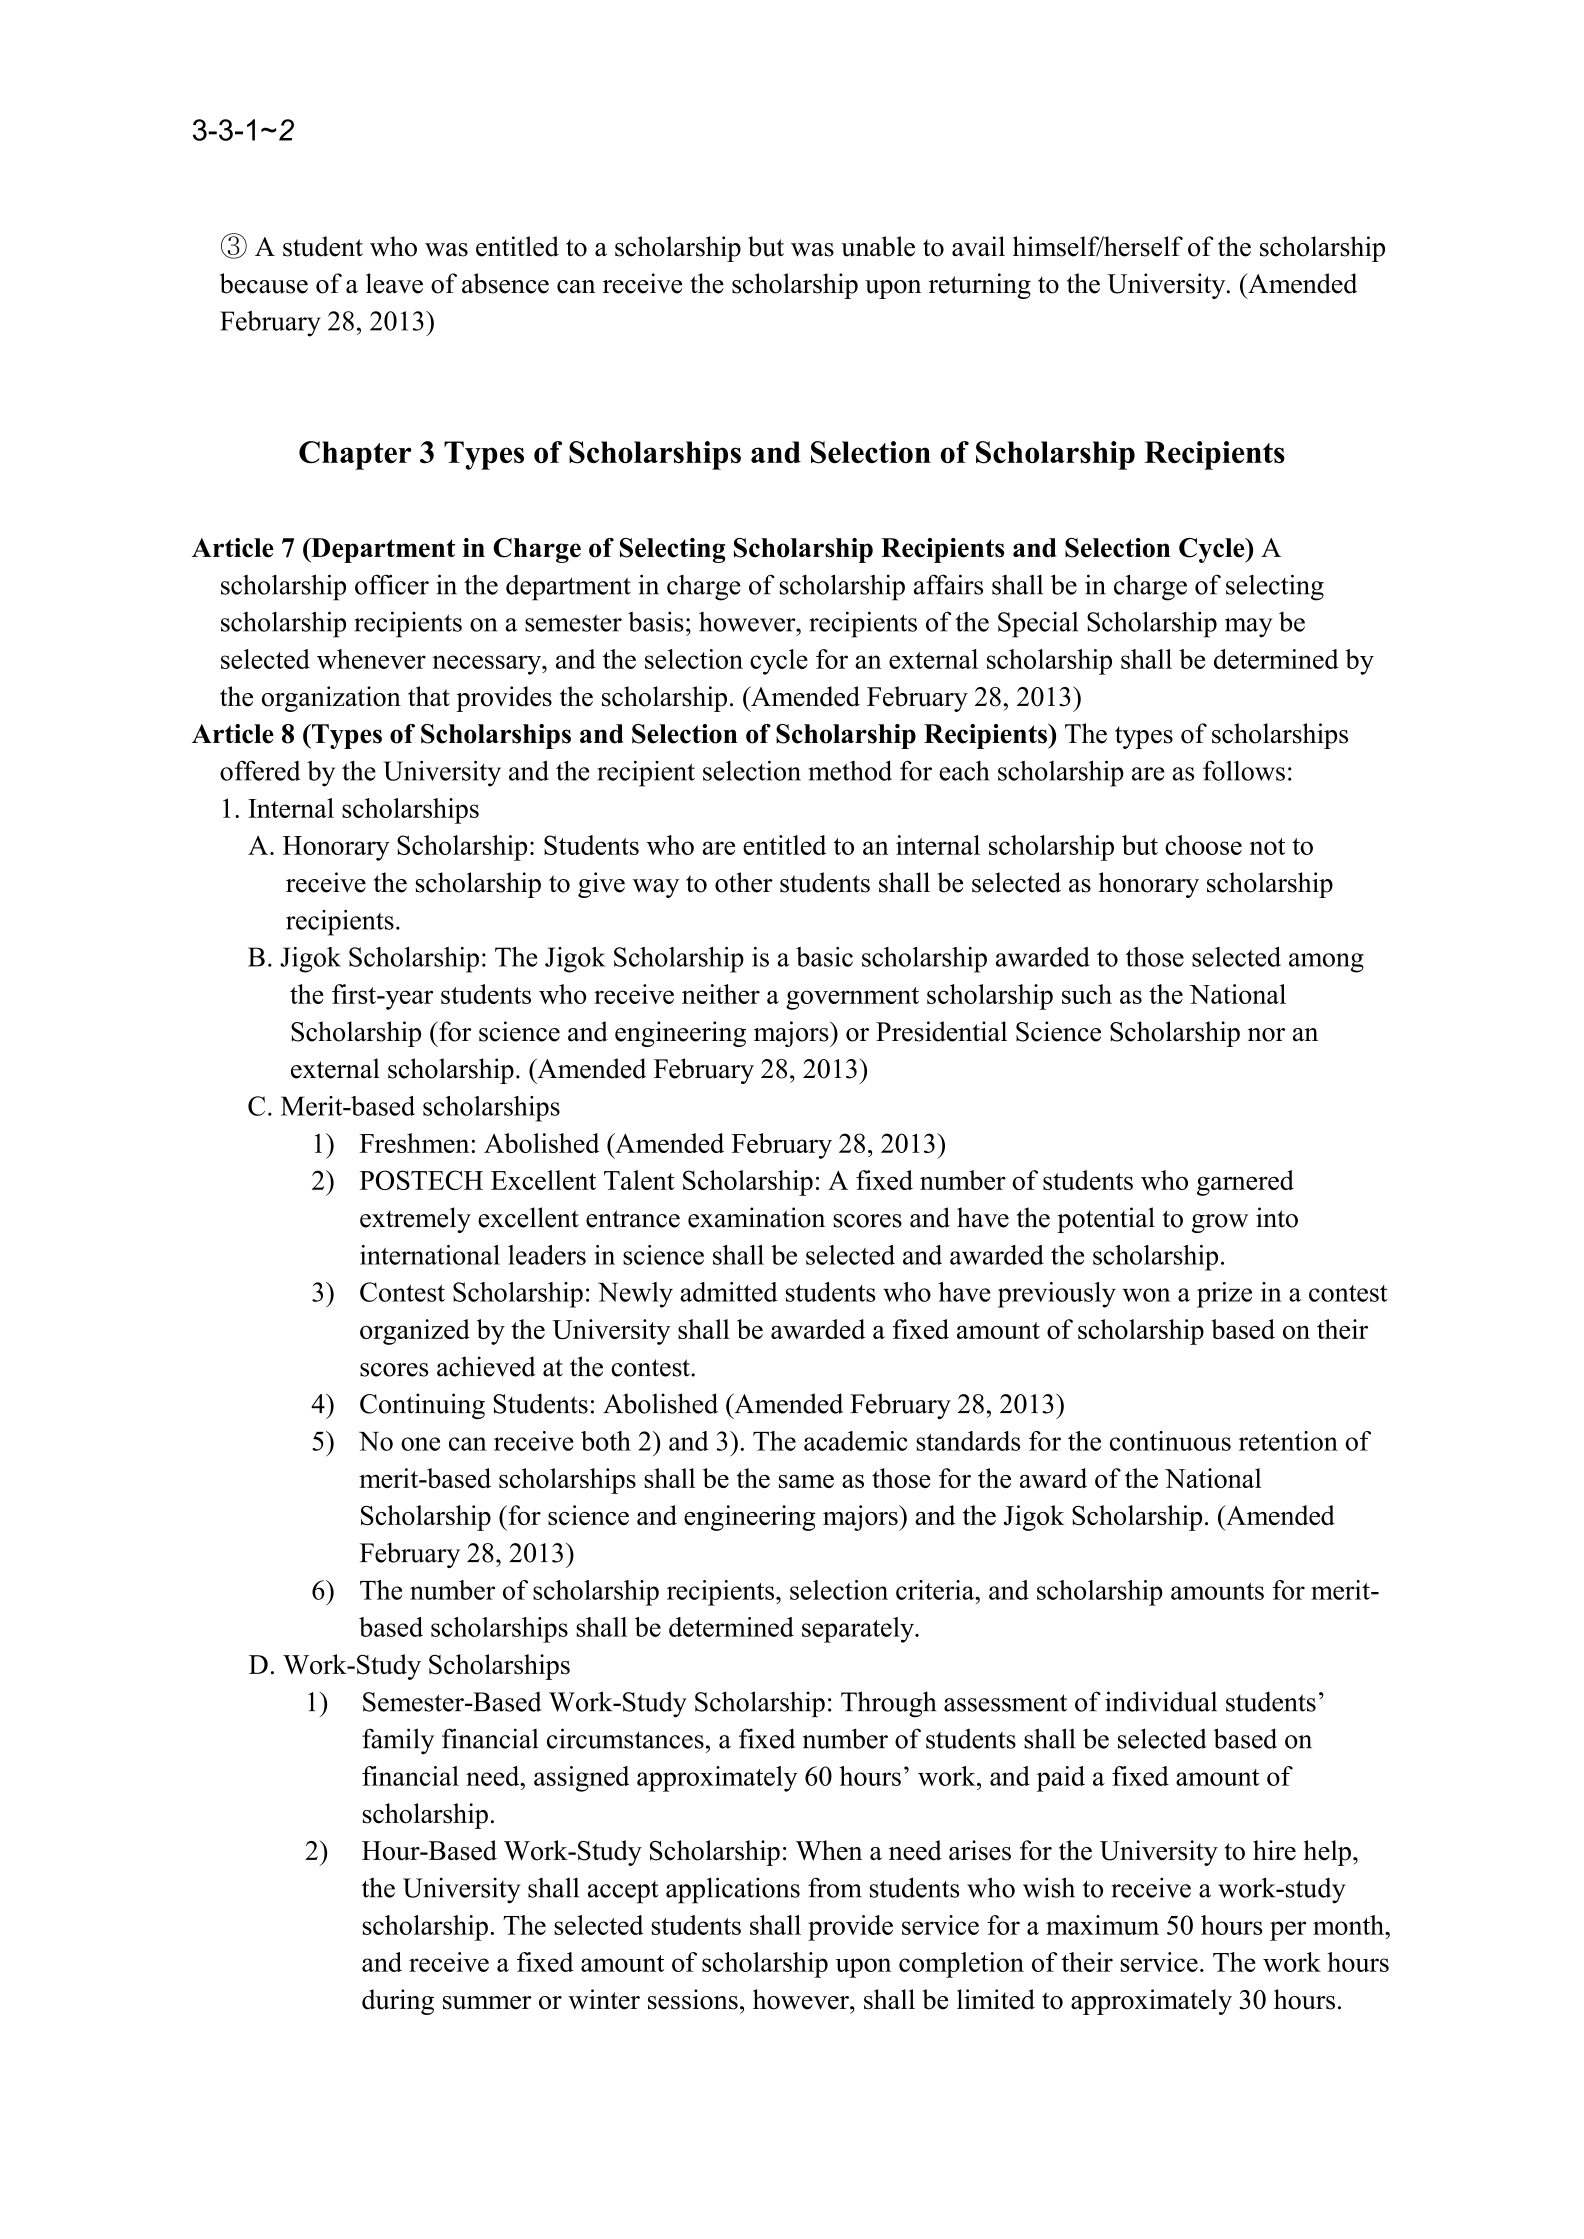  Describe the element at coordinates (429, 696) in the page. I see `that` at that location.
